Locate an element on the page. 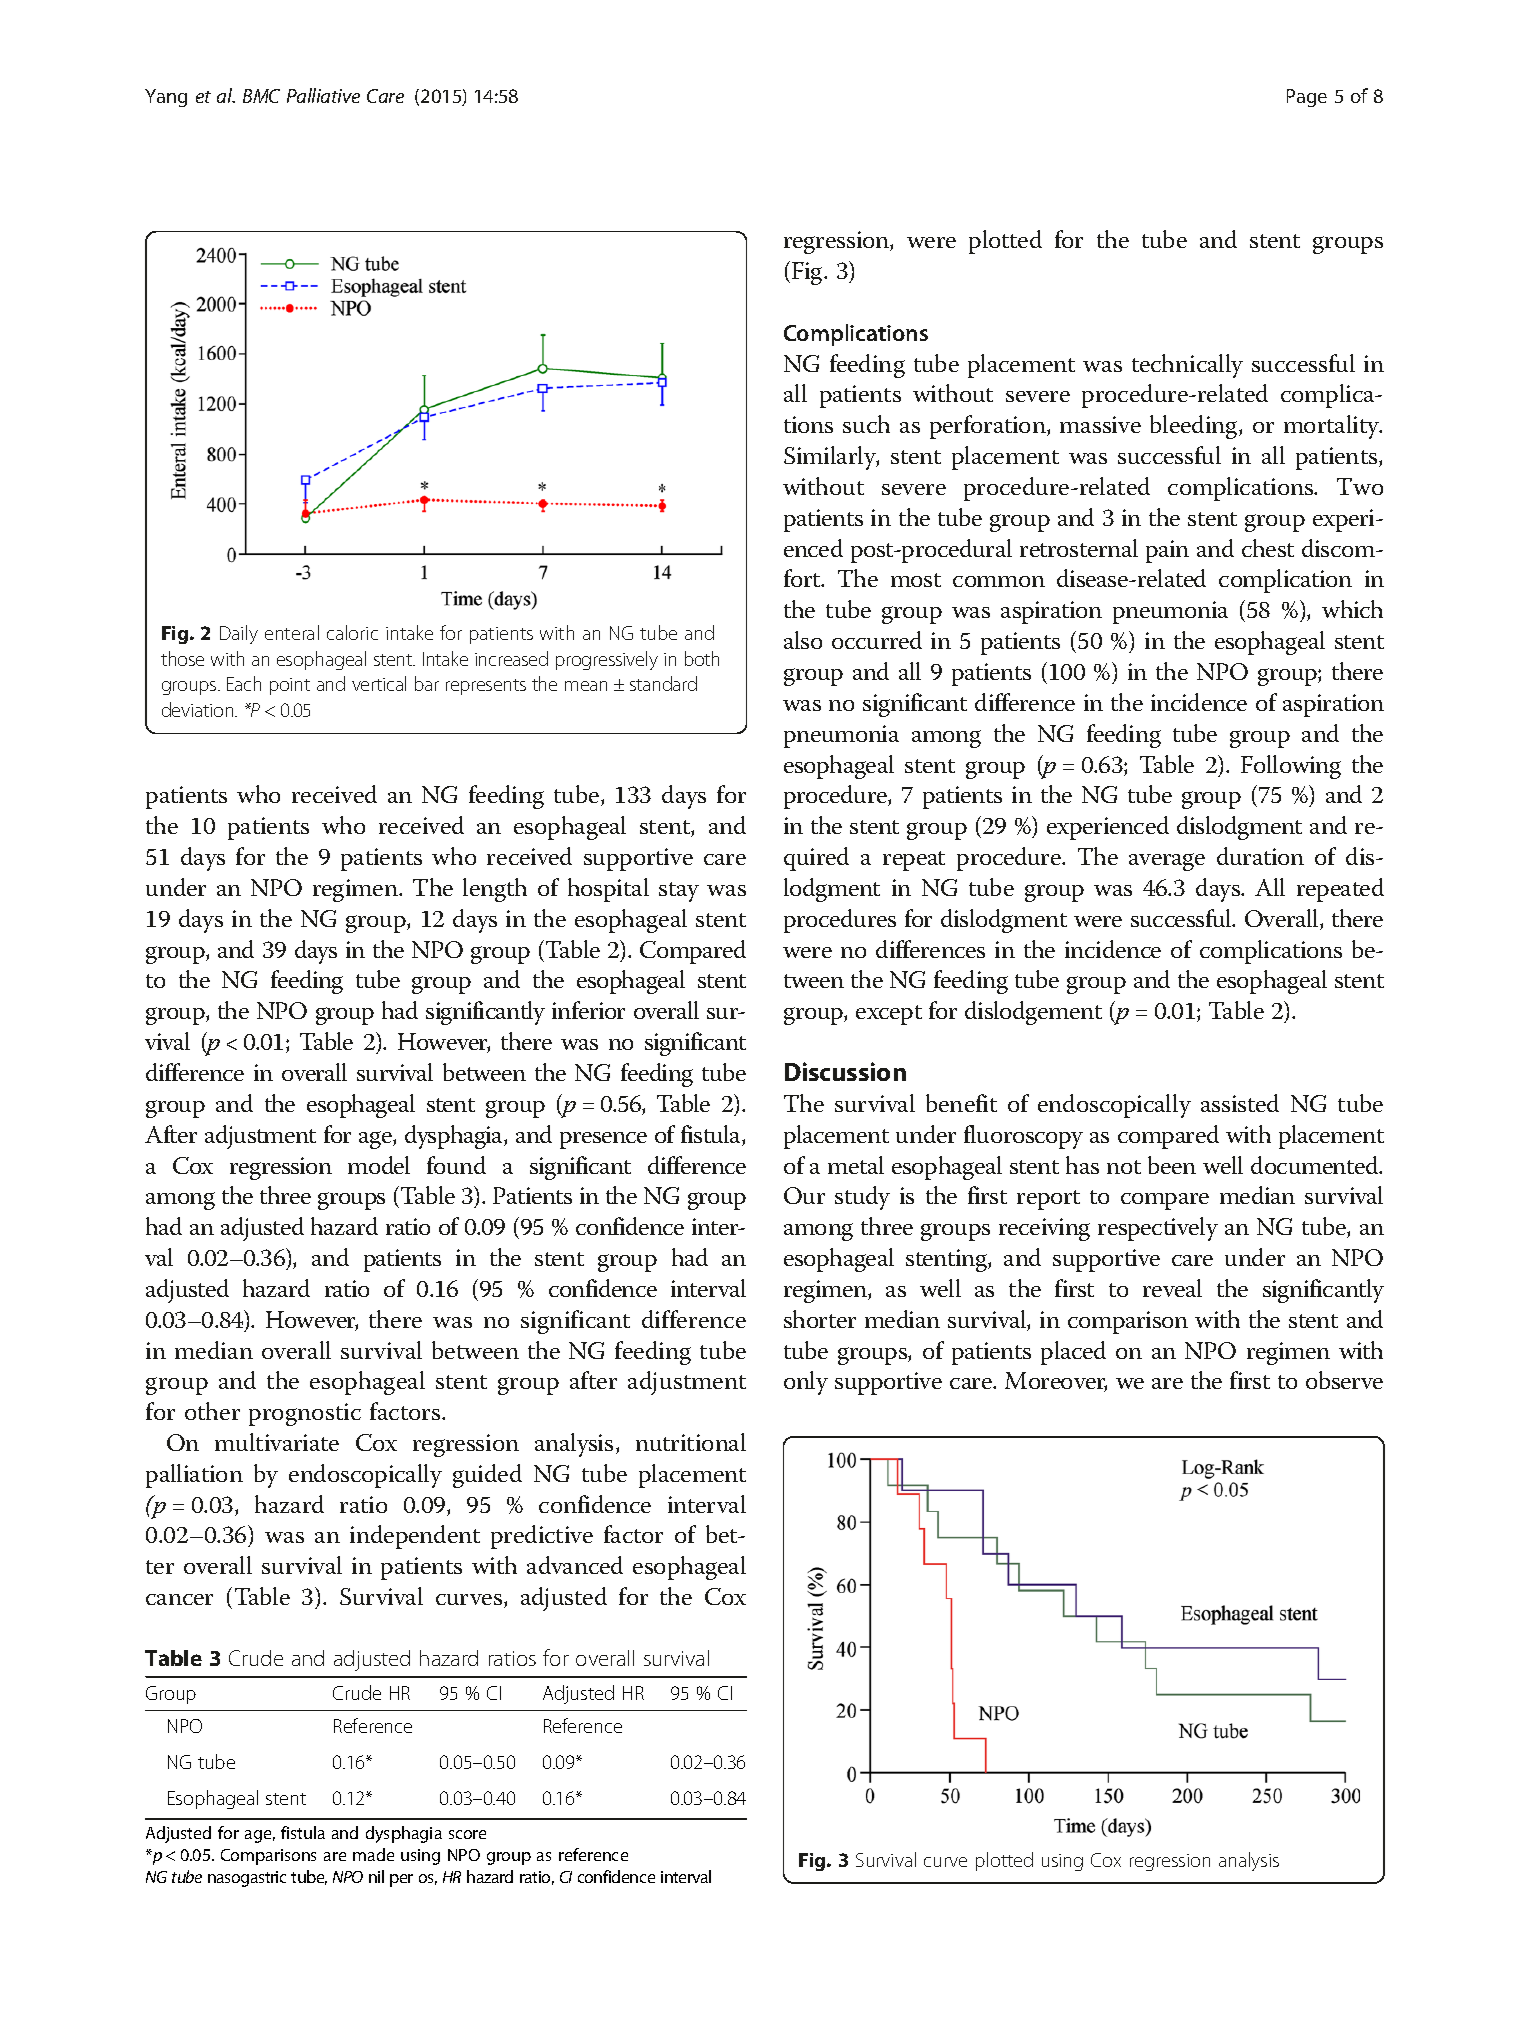 The height and width of the page is (2040, 1530). both is located at coordinates (702, 658).
